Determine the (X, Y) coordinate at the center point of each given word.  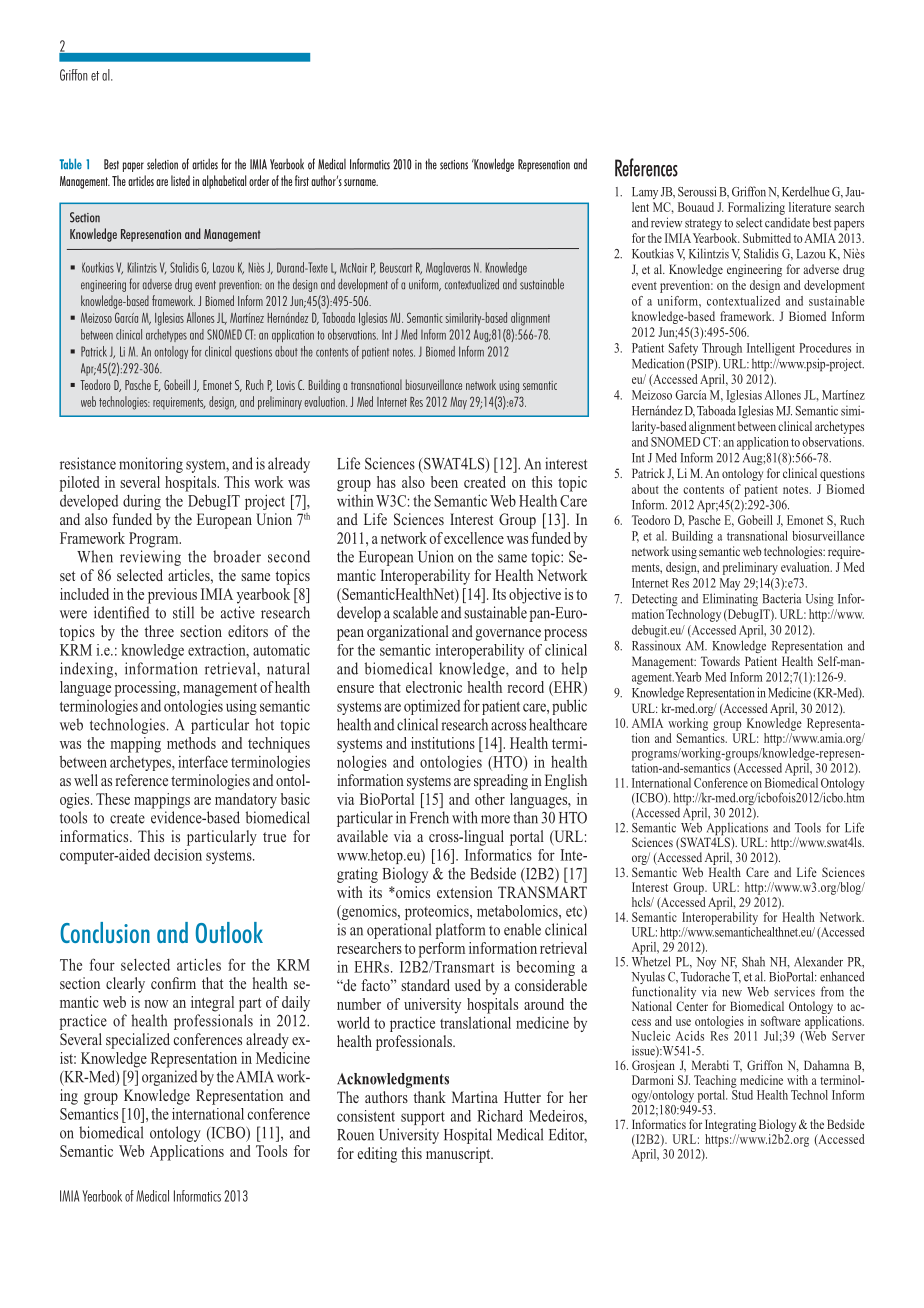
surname (361, 182)
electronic (434, 687)
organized (169, 1078)
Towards (720, 661)
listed (180, 180)
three (159, 631)
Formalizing (756, 208)
